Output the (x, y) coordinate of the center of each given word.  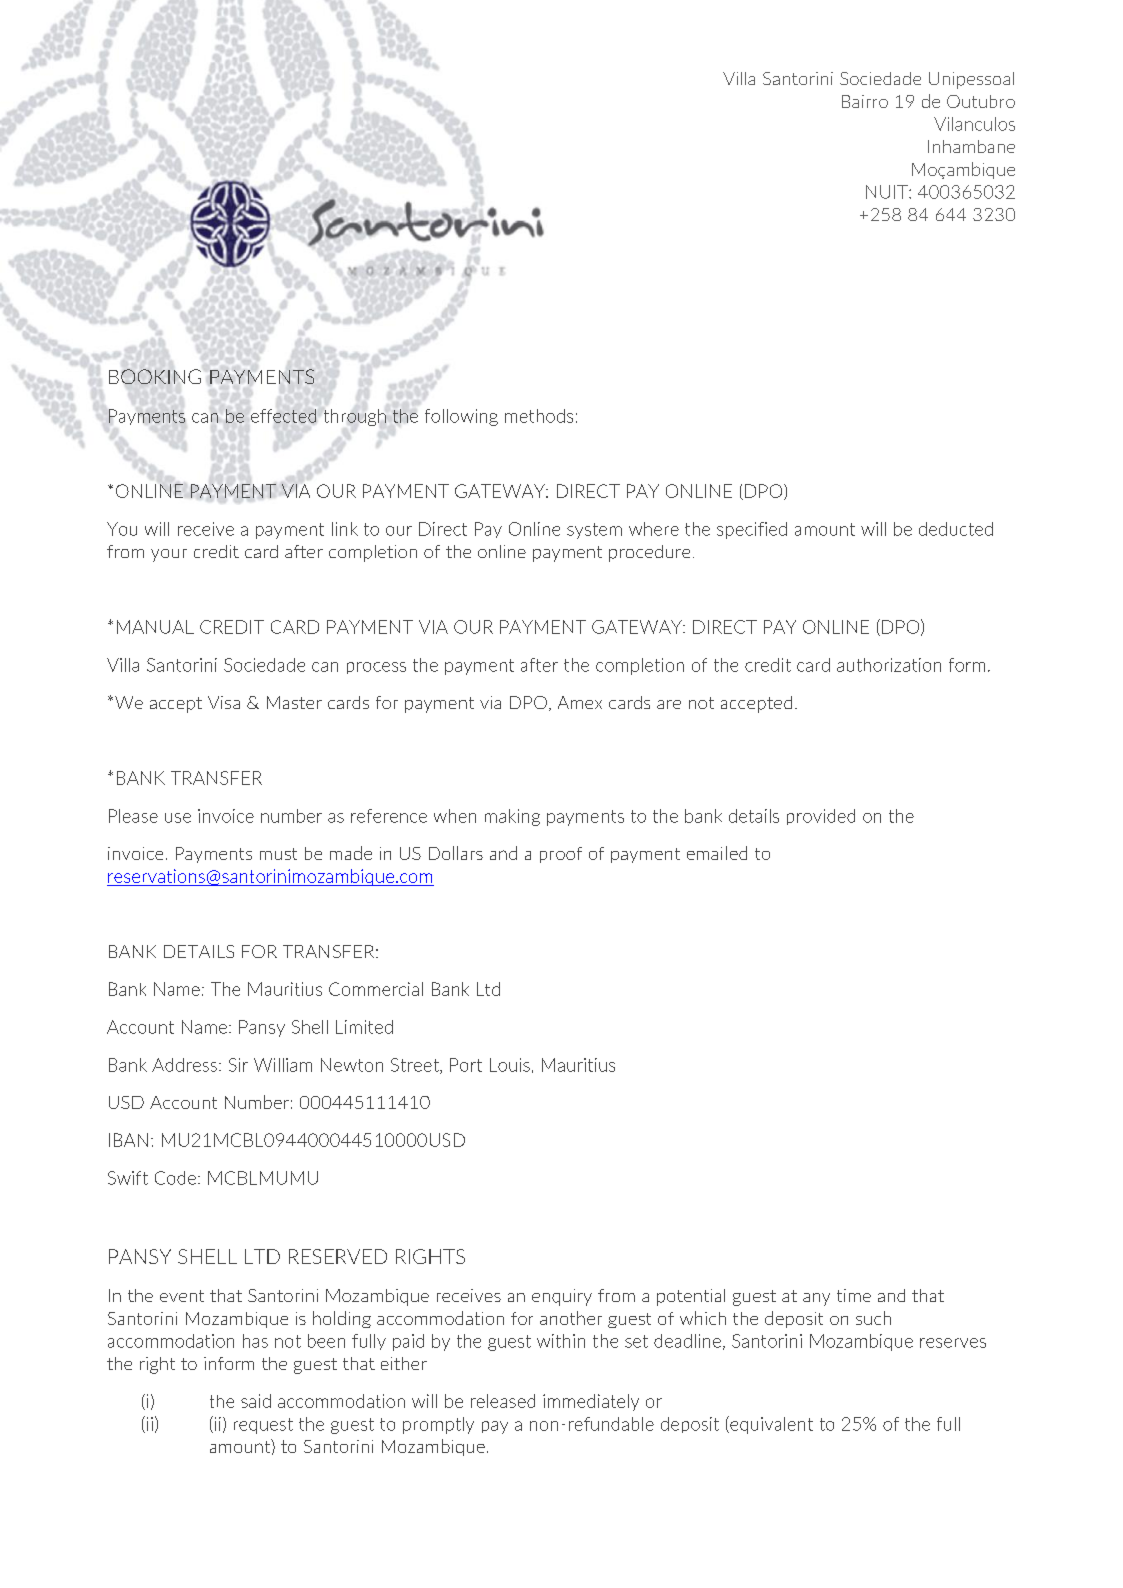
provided (821, 817)
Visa (224, 702)
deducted (956, 529)
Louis (510, 1065)
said (256, 1401)
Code (175, 1178)
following (461, 417)
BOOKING (155, 376)
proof (561, 855)
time (854, 1295)
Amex (580, 702)
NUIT (888, 192)
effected (283, 416)
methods (539, 416)
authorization (889, 665)
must (278, 854)
